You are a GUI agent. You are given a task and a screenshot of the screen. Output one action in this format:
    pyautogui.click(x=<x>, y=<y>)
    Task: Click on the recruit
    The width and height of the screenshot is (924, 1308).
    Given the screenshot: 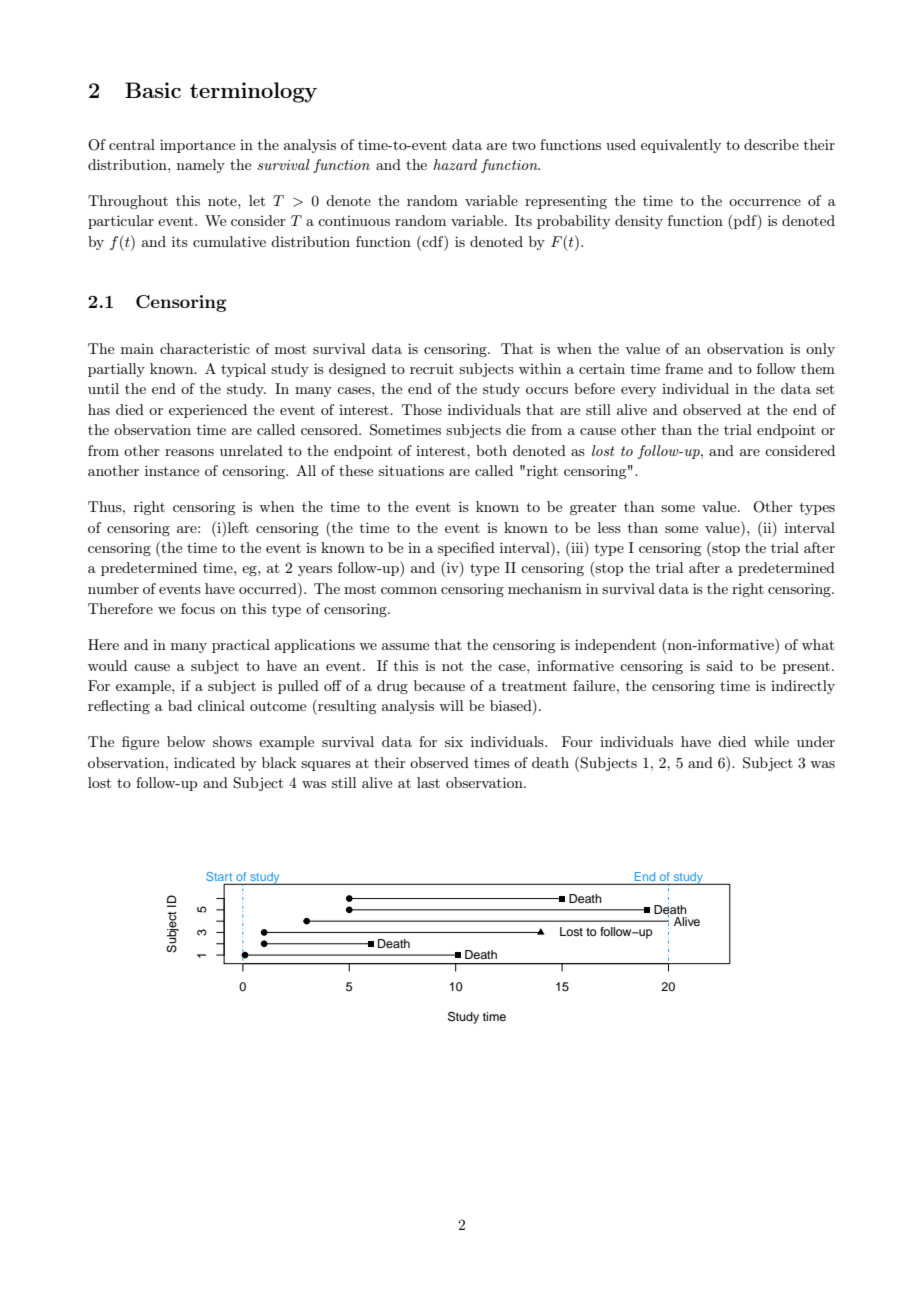 What is the action you would take?
    pyautogui.click(x=432, y=369)
